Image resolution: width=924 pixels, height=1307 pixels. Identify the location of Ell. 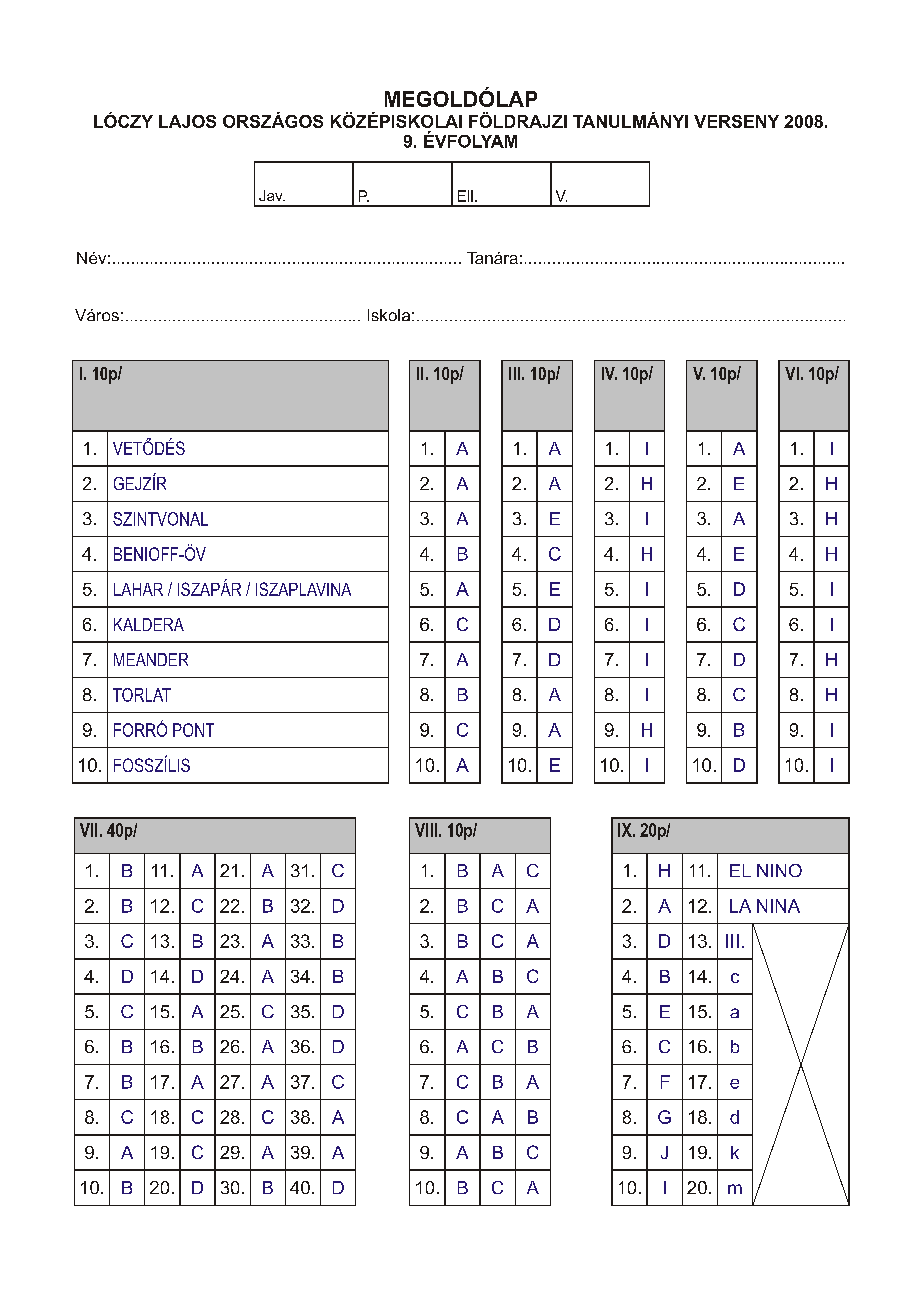
(465, 196).
